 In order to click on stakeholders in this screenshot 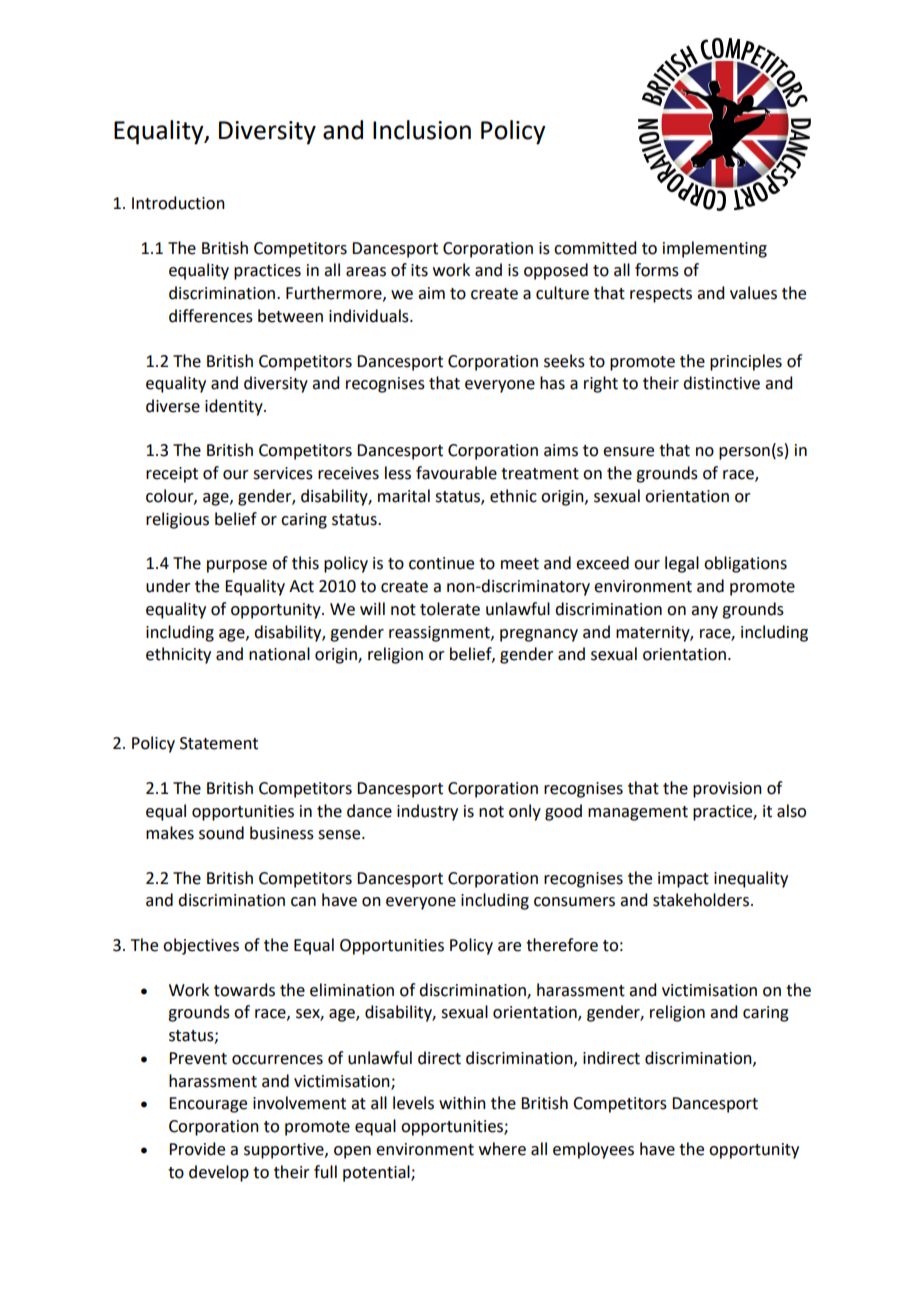, I will do `click(701, 900)`.
